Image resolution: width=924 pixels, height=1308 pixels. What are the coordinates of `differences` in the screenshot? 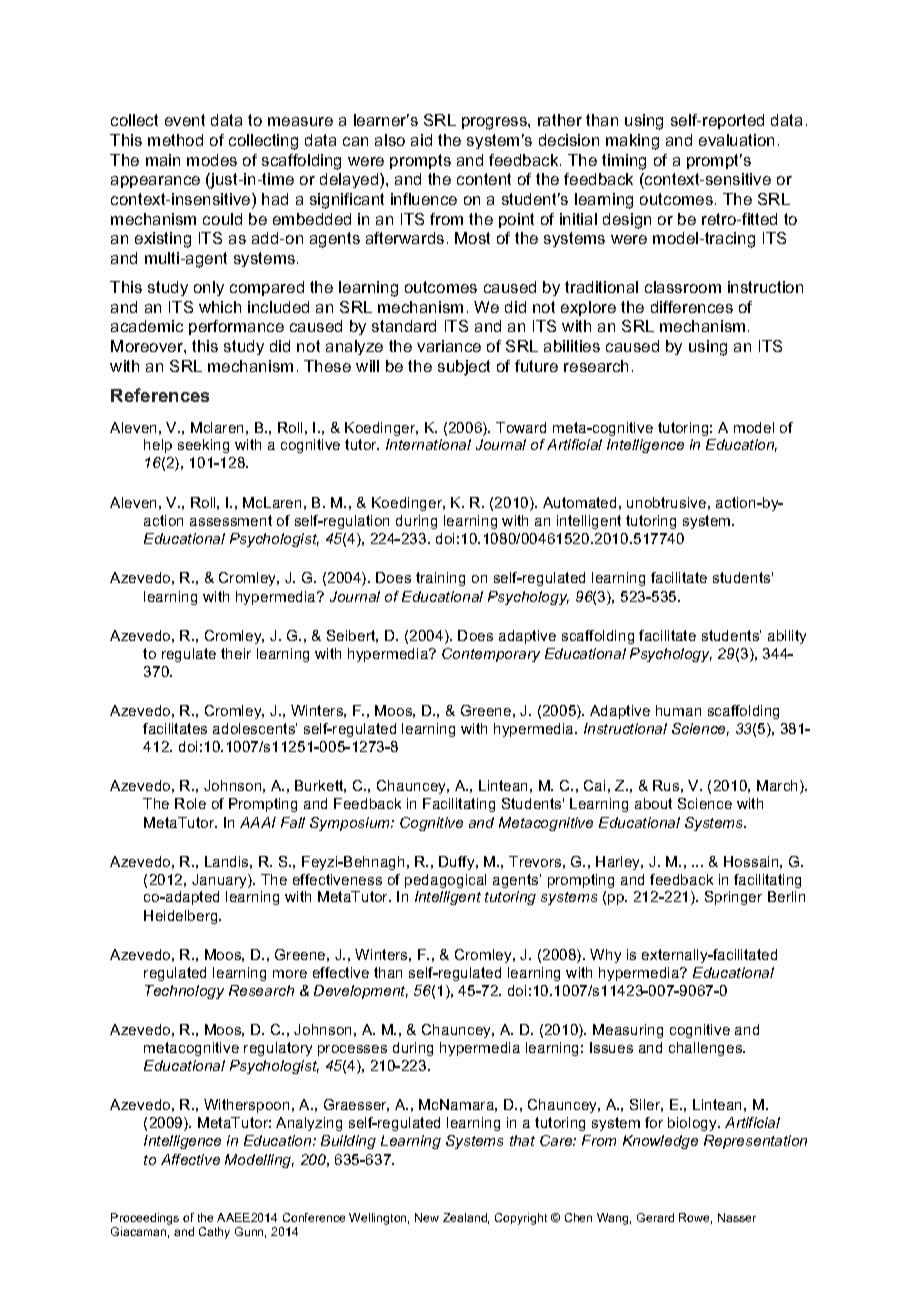 It's located at (692, 307).
